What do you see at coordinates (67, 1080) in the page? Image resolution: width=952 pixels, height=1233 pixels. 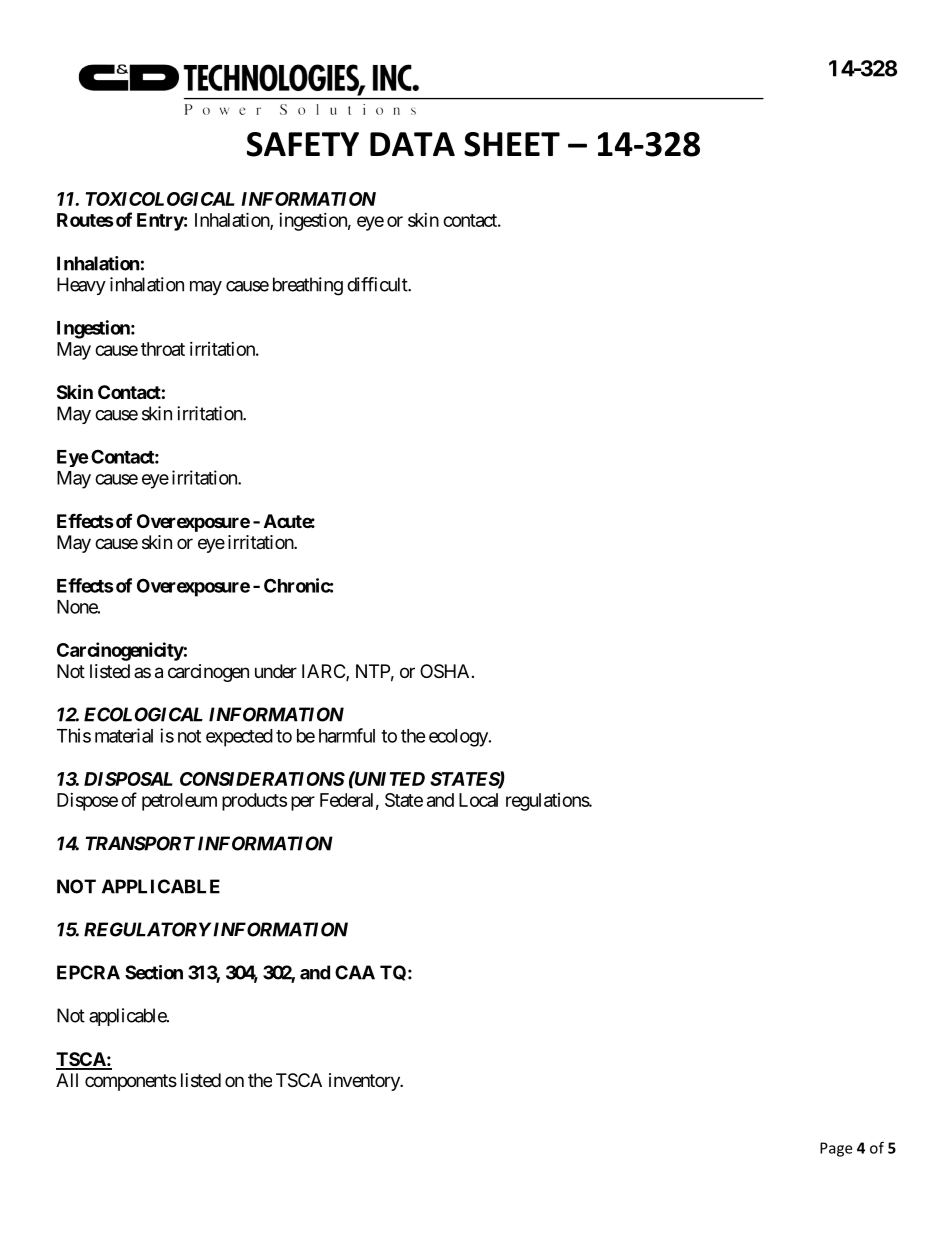 I see `All` at bounding box center [67, 1080].
